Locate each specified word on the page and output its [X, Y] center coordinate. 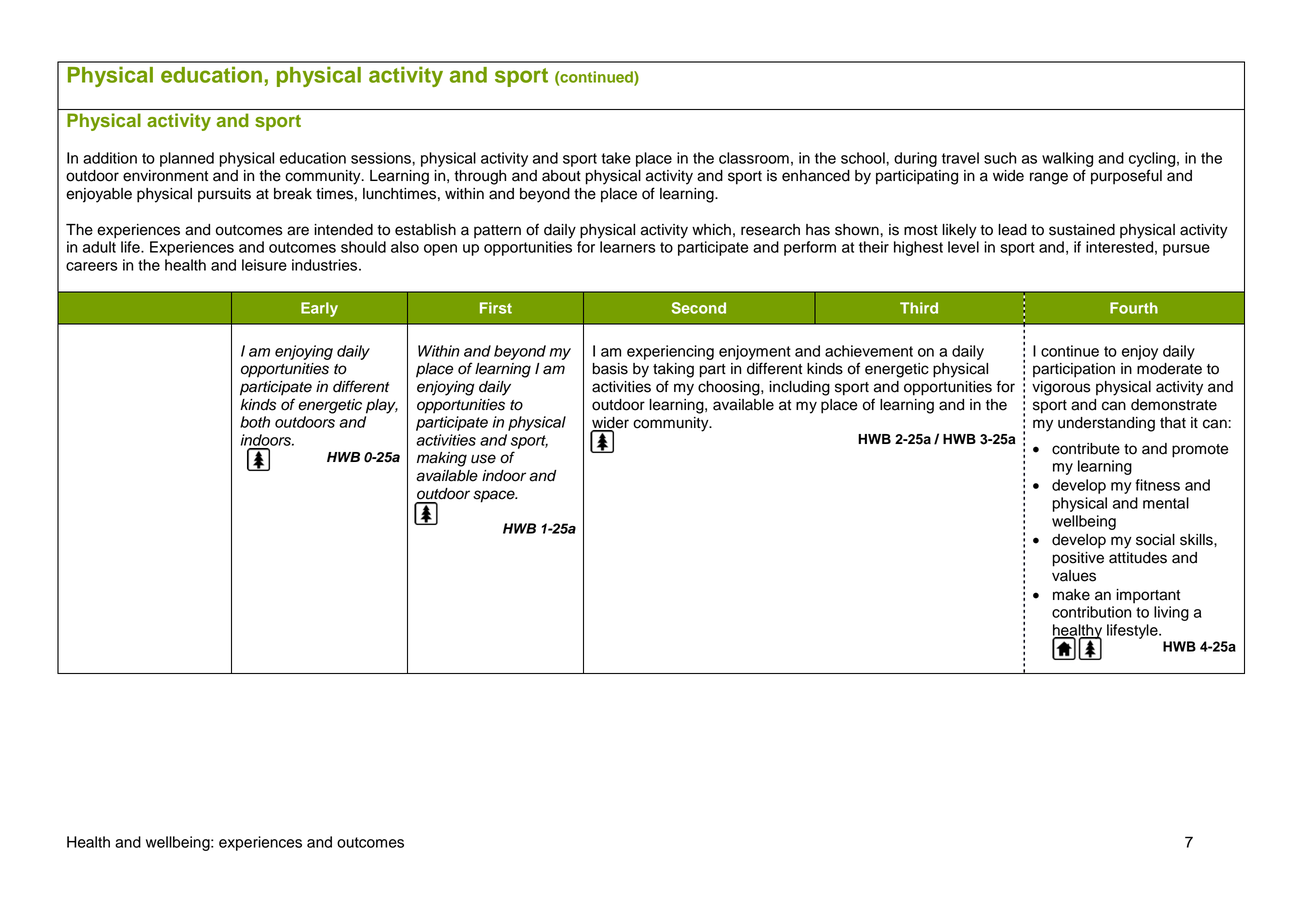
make [1071, 595]
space [495, 496]
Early [319, 309]
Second [698, 308]
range [1049, 178]
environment [165, 176]
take [616, 158]
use [483, 459]
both [255, 422]
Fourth [1134, 308]
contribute [1086, 449]
